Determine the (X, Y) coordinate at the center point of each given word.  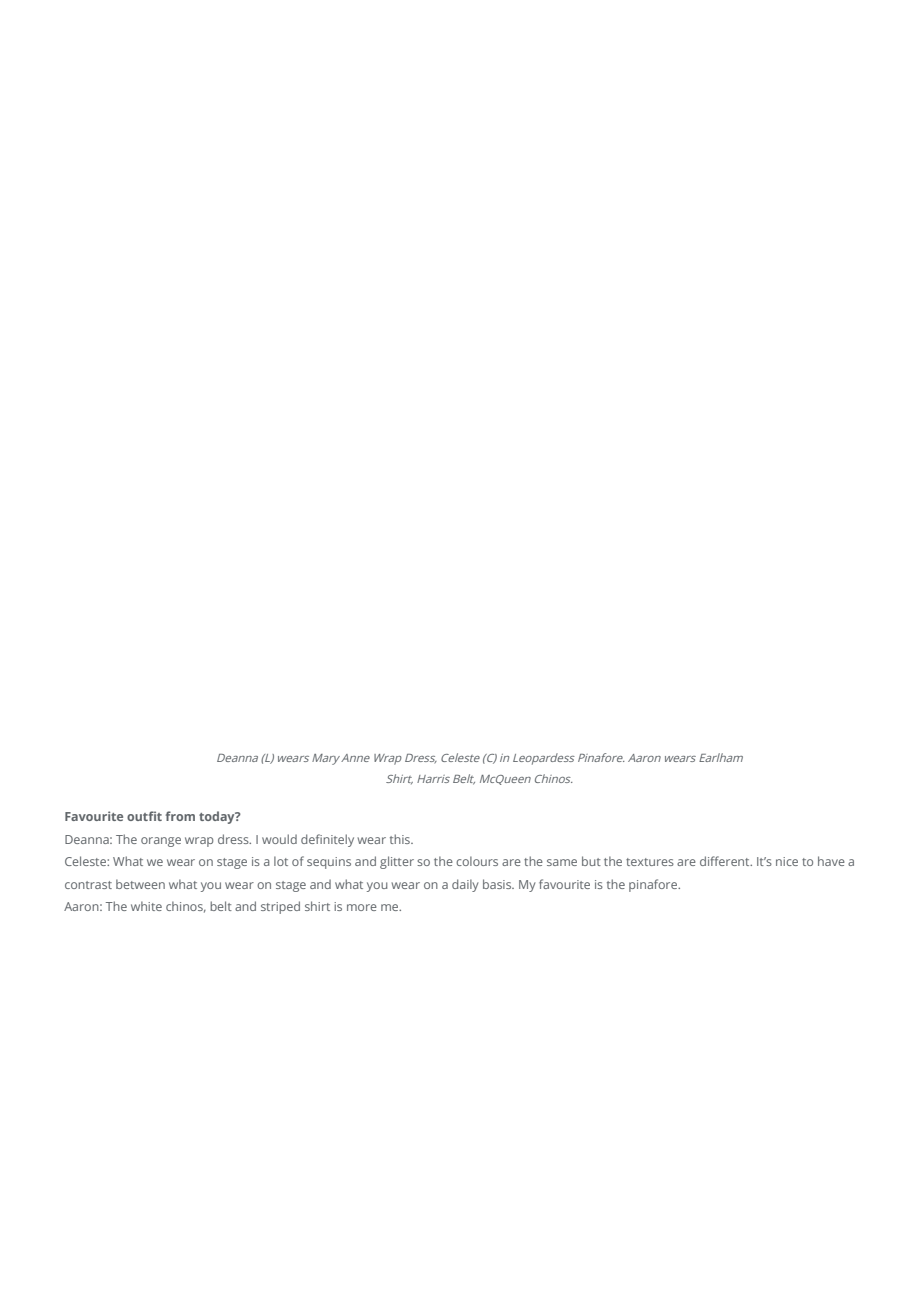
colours (477, 861)
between (140, 884)
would (279, 839)
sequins (329, 863)
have (831, 861)
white (146, 906)
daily (465, 885)
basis (498, 884)
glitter (397, 862)
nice (787, 861)
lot (281, 861)
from (180, 816)
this (401, 839)
